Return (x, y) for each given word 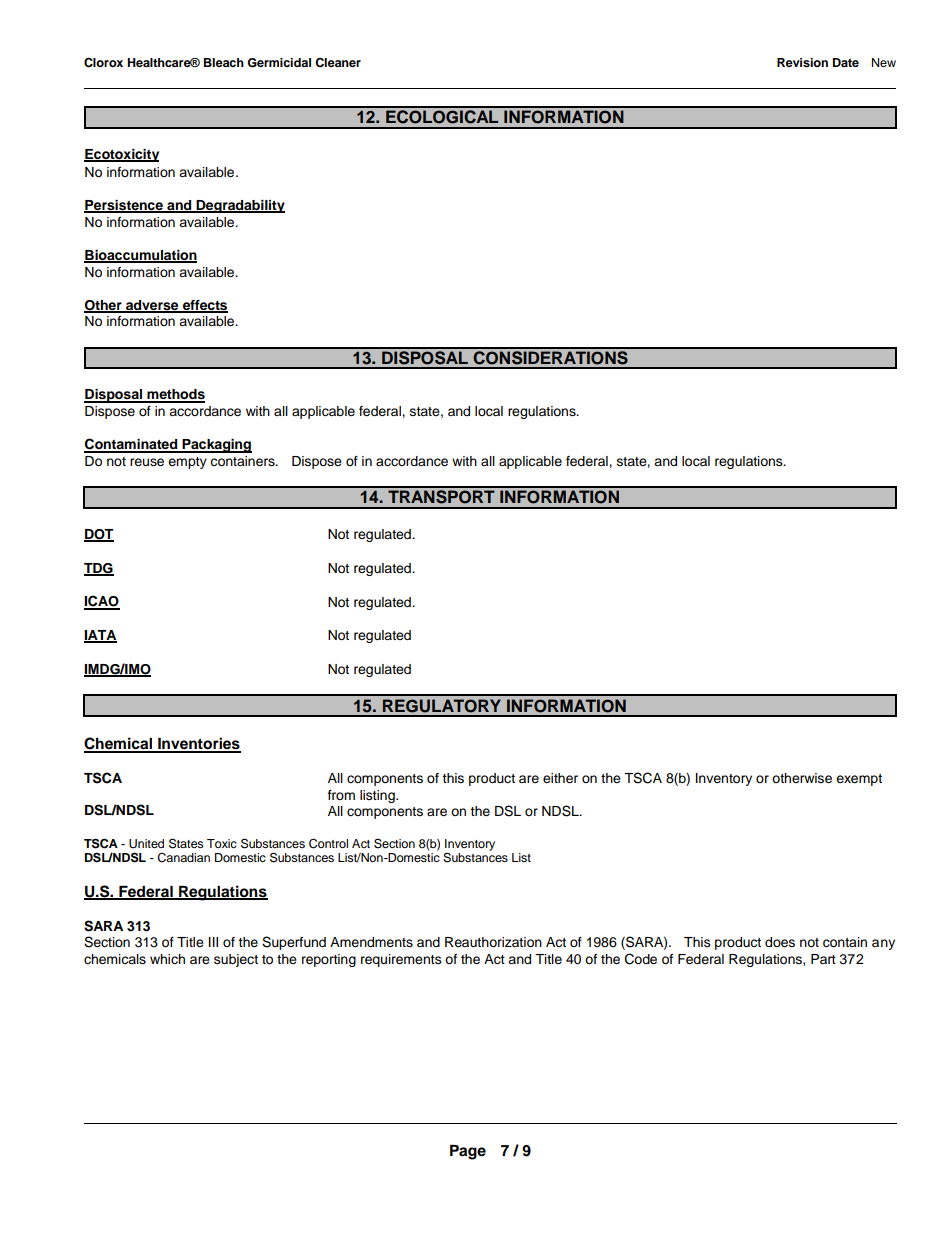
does (780, 942)
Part (823, 959)
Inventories (198, 744)
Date (846, 62)
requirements (401, 960)
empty (187, 463)
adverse (152, 306)
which (167, 959)
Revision (802, 62)
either (560, 778)
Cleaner (338, 63)
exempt (859, 780)
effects (204, 306)
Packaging (216, 446)
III (213, 942)
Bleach (224, 62)
